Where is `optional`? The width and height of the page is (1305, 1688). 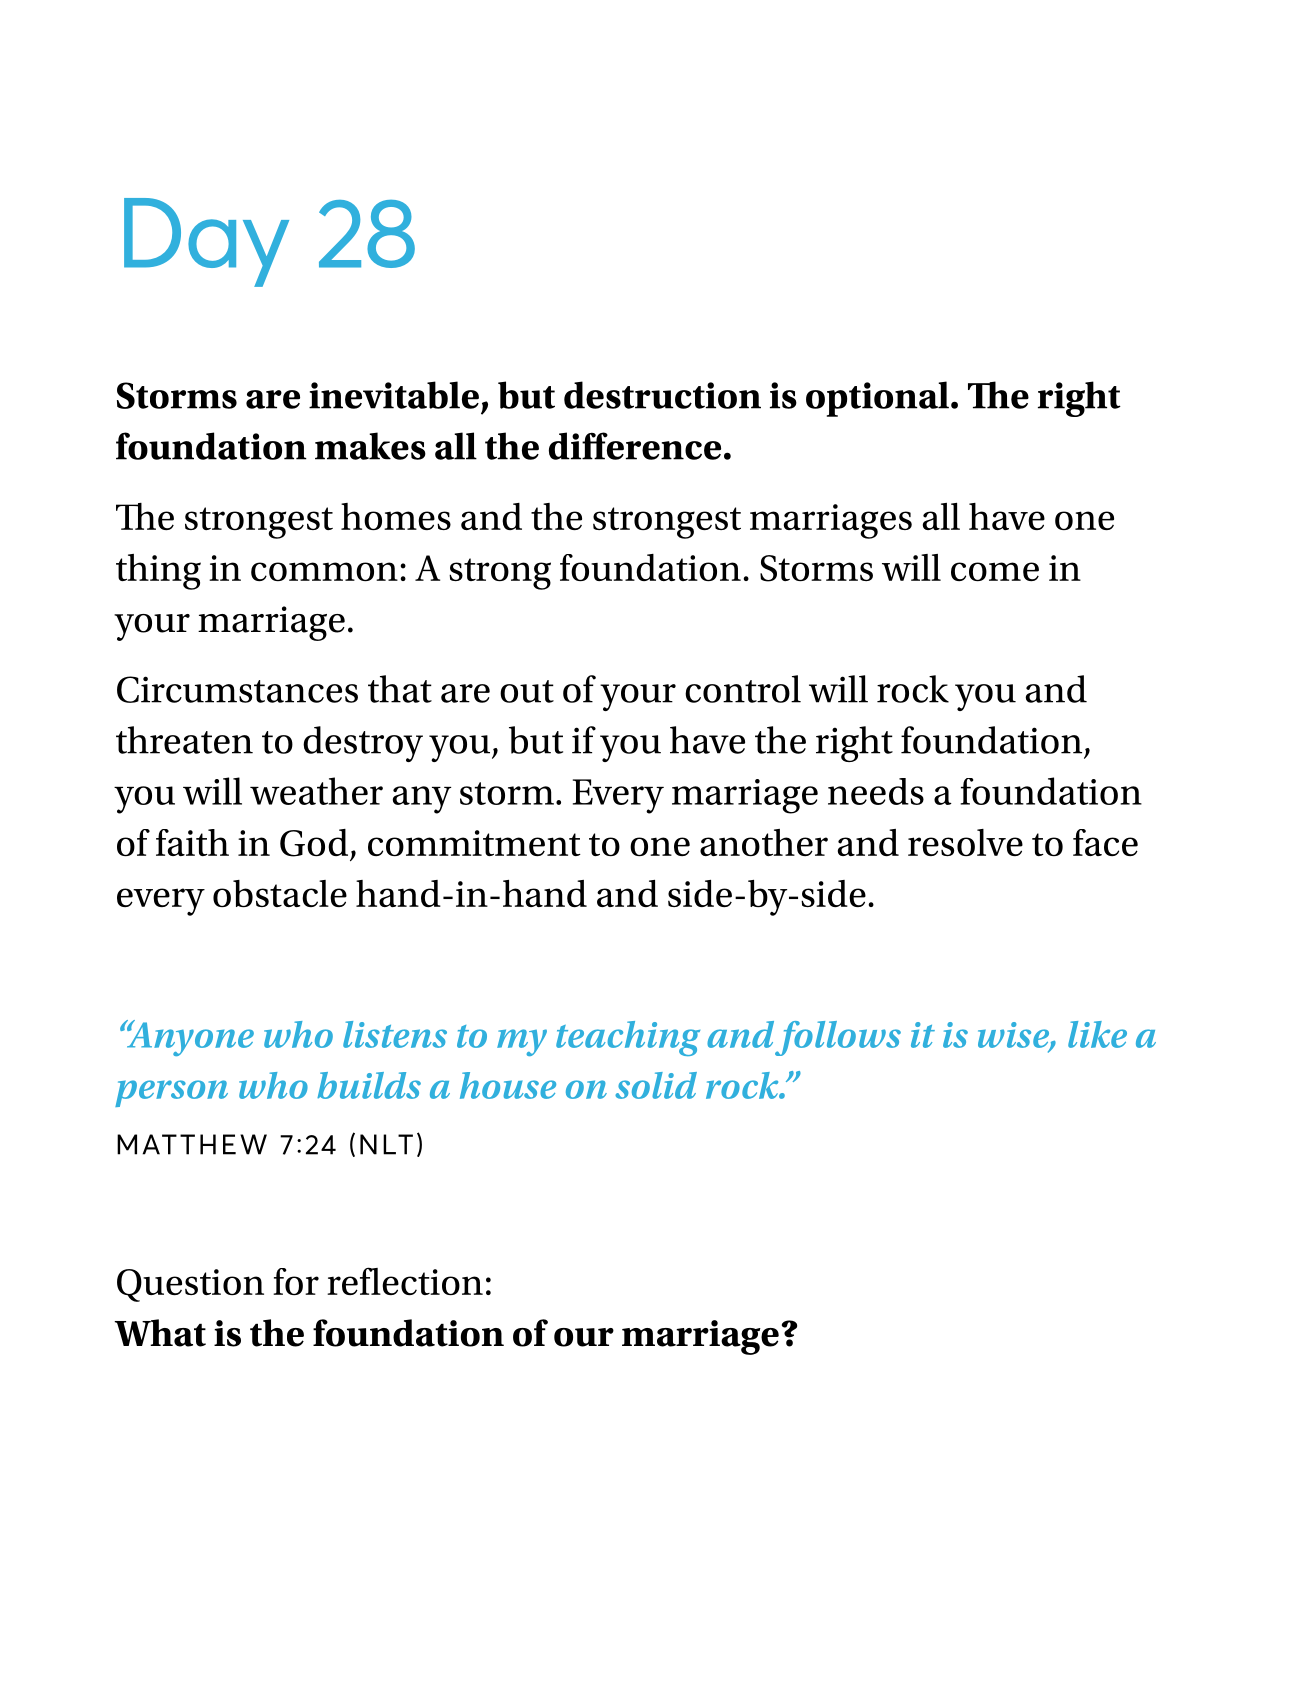 optional is located at coordinates (877, 399).
